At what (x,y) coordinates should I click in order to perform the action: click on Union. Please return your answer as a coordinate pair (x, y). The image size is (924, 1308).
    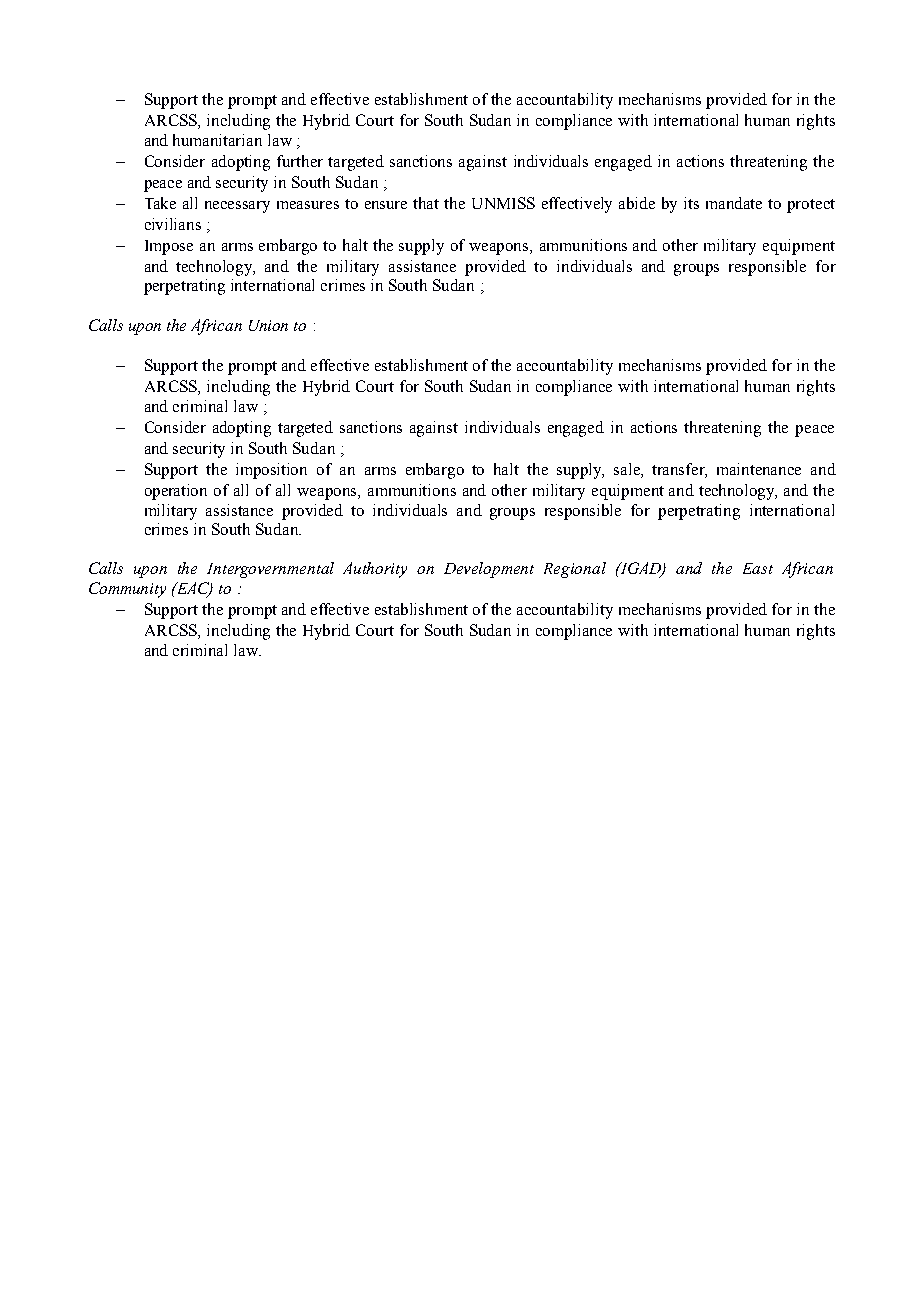
    Looking at the image, I should click on (268, 325).
